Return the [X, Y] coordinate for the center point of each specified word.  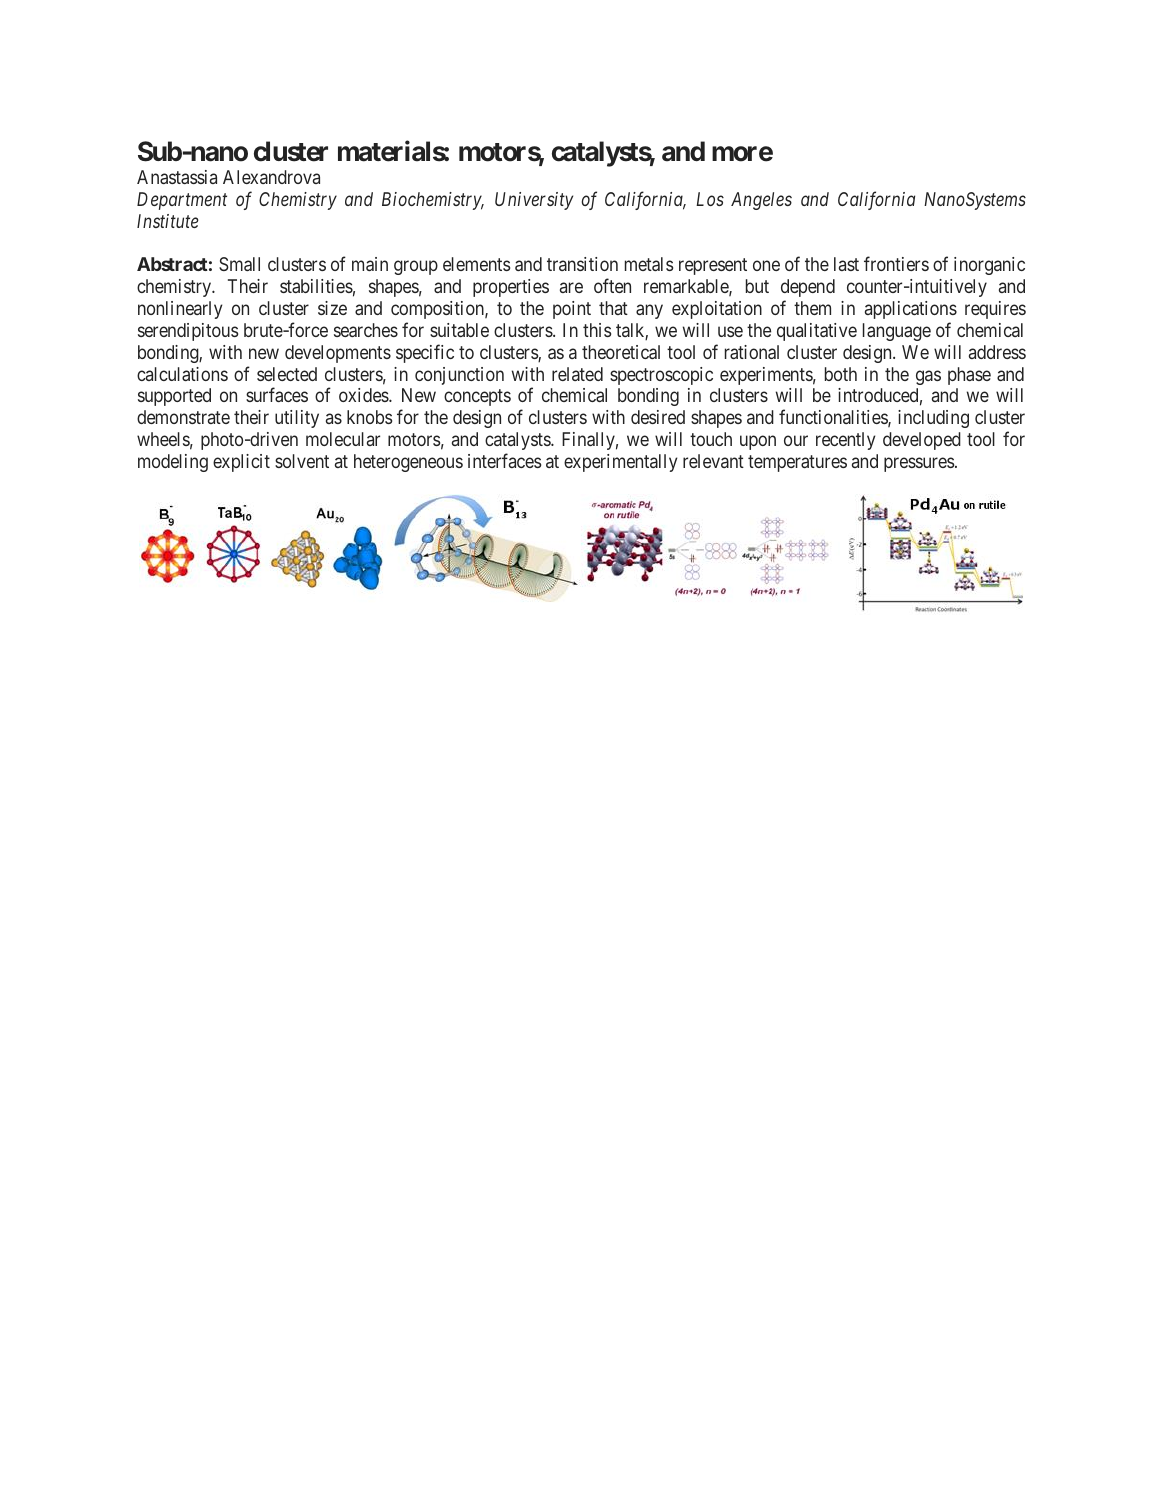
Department [182, 201]
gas [928, 377]
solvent [302, 461]
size [332, 308]
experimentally [620, 463]
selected [287, 374]
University [534, 201]
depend [808, 288]
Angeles [761, 201]
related [577, 374]
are [571, 287]
